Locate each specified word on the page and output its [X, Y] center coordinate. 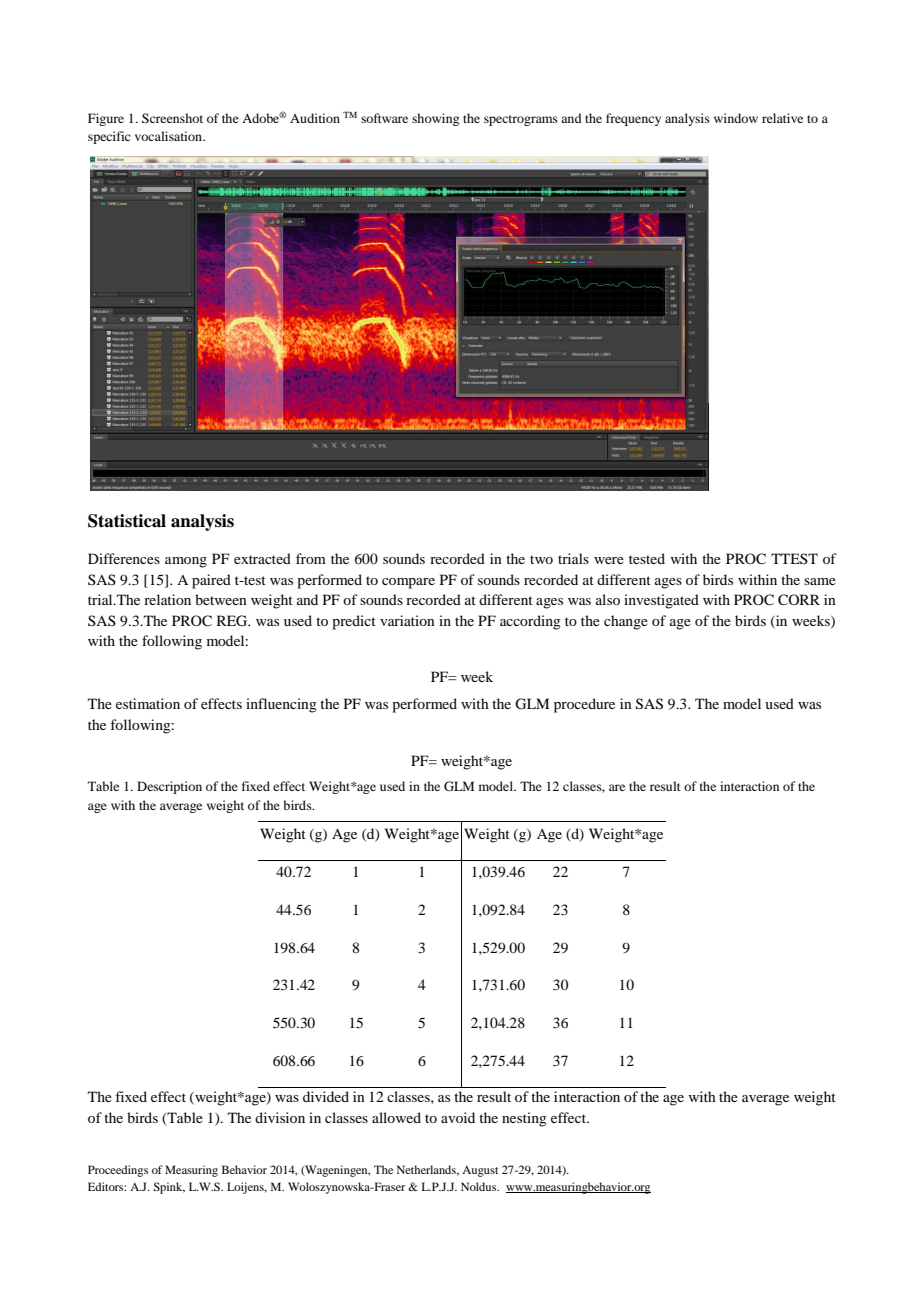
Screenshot [172, 118]
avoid [458, 1117]
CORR [799, 600]
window [736, 118]
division [280, 1117]
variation [407, 620]
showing [435, 119]
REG [233, 621]
